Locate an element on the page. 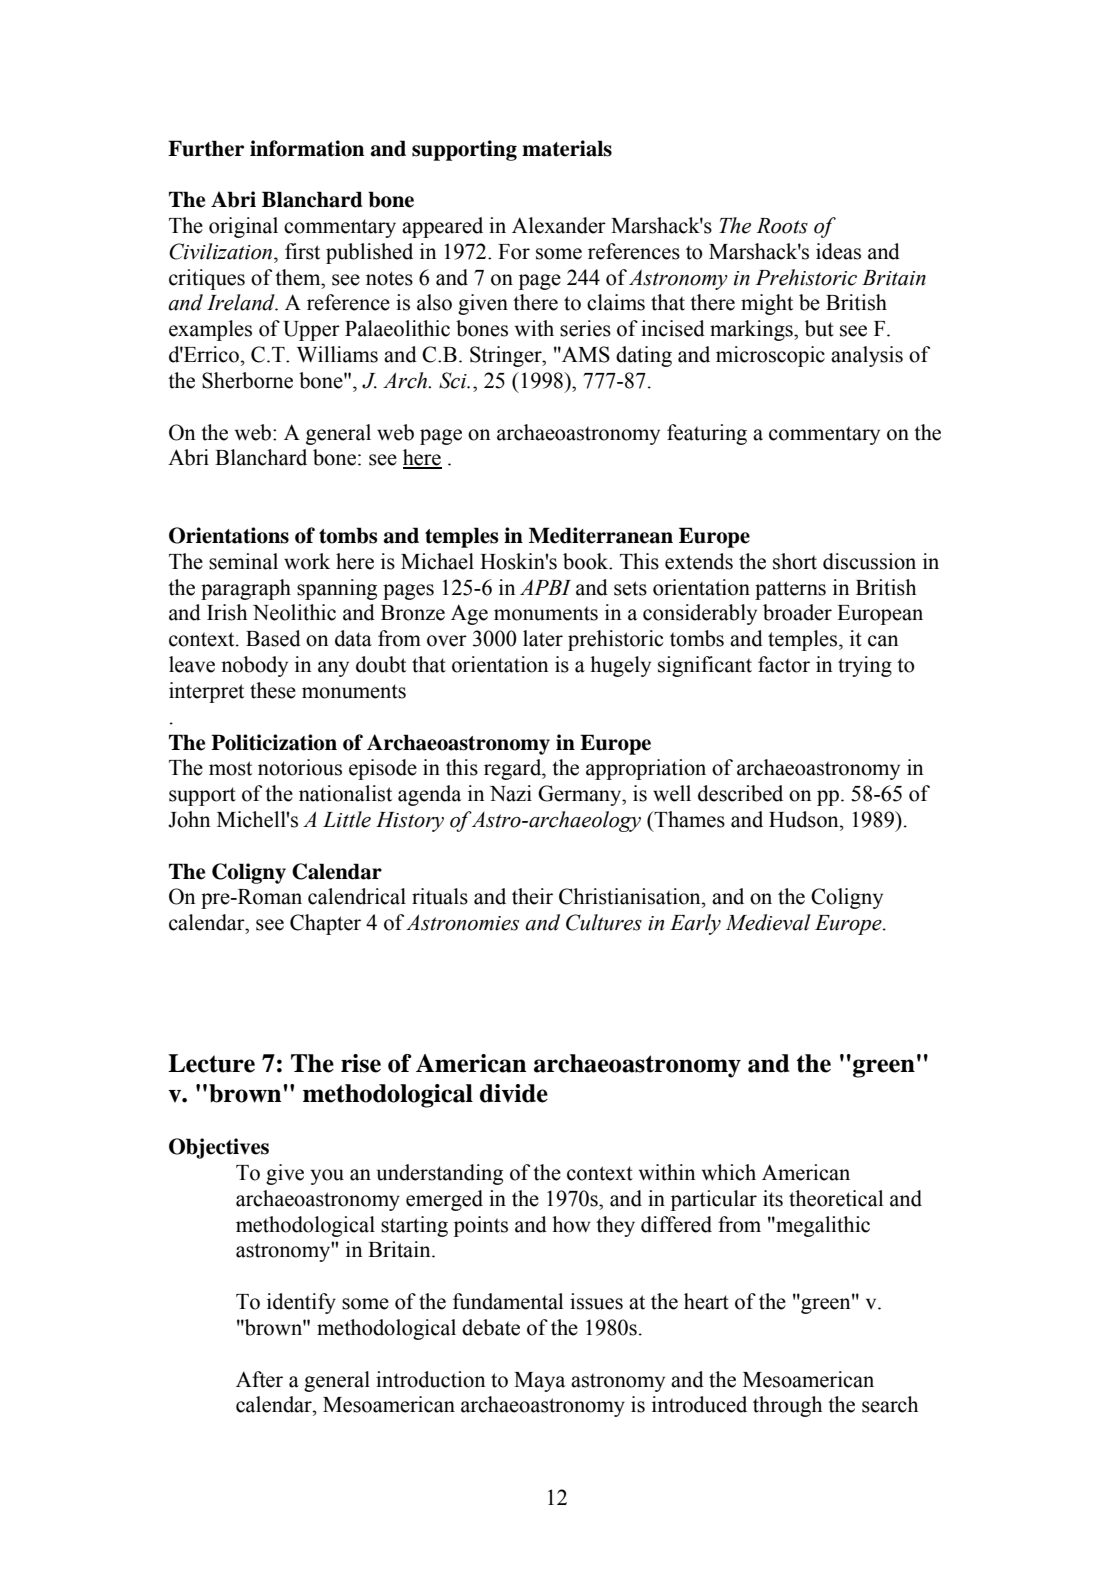 The height and width of the image is (1576, 1113). Hudson is located at coordinates (805, 819).
